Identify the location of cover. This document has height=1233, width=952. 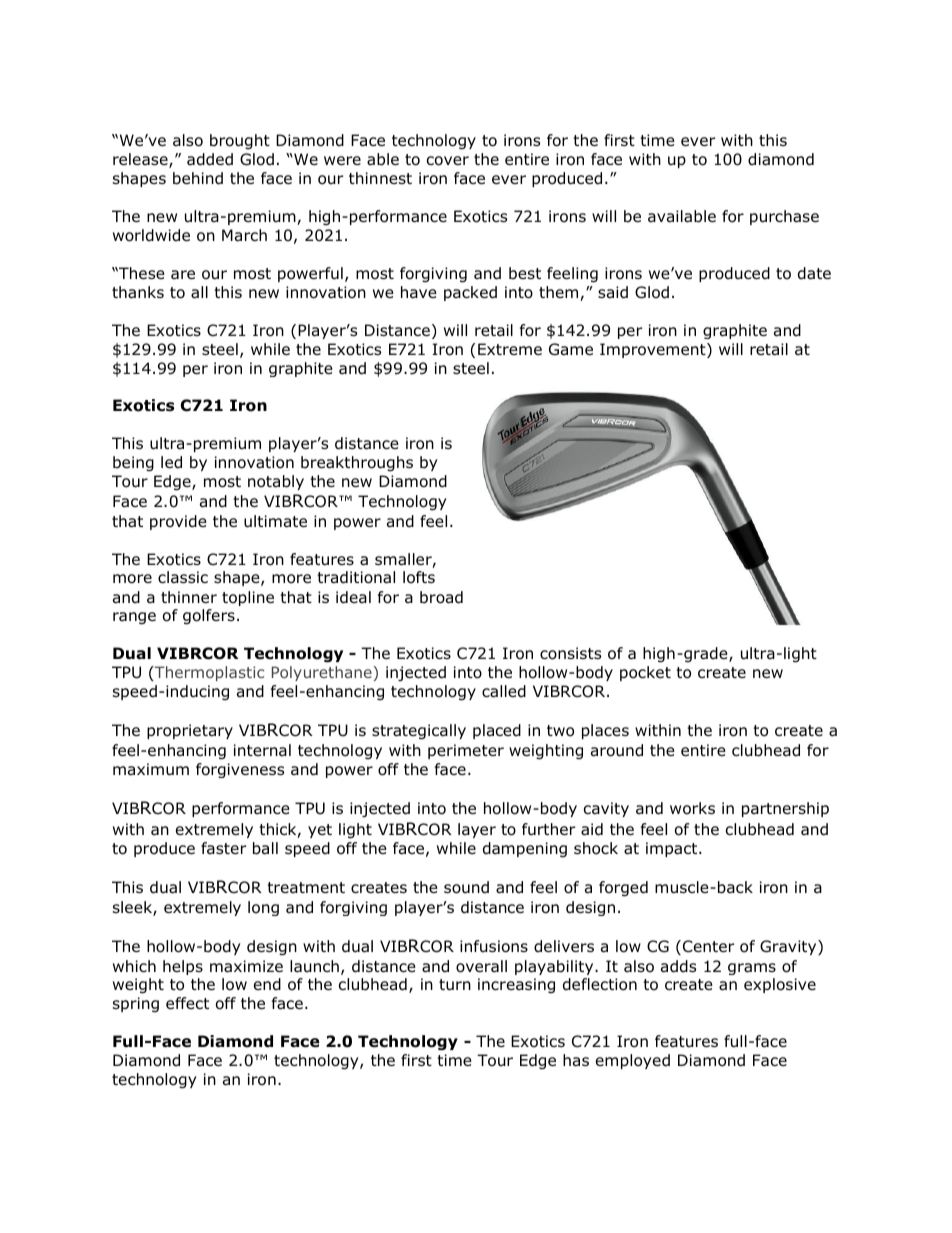
(448, 161).
